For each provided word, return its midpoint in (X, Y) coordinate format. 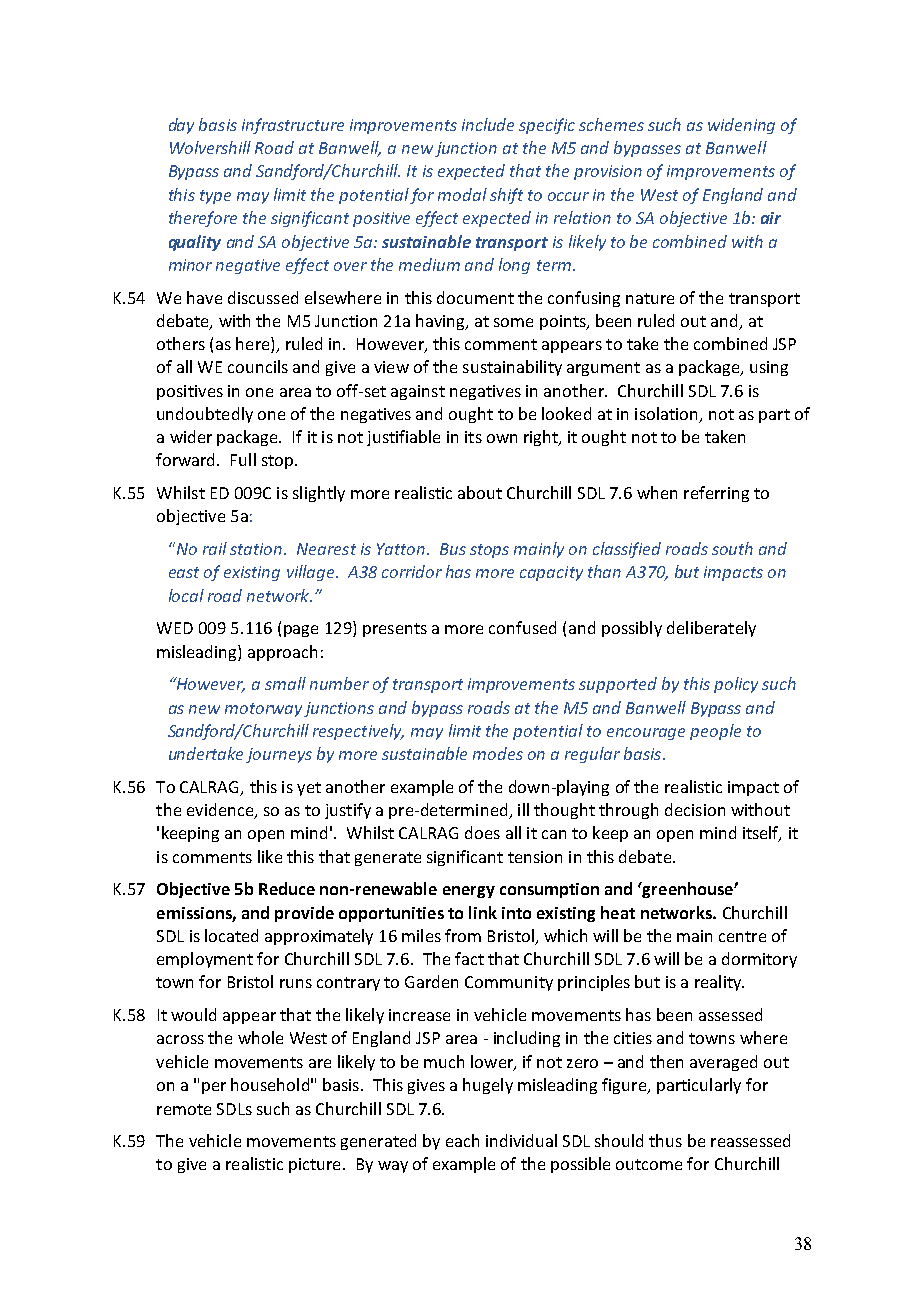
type (215, 197)
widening (741, 126)
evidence (221, 811)
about (480, 492)
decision (695, 809)
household (270, 1084)
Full (243, 459)
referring (716, 494)
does (482, 832)
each (462, 1140)
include (488, 124)
